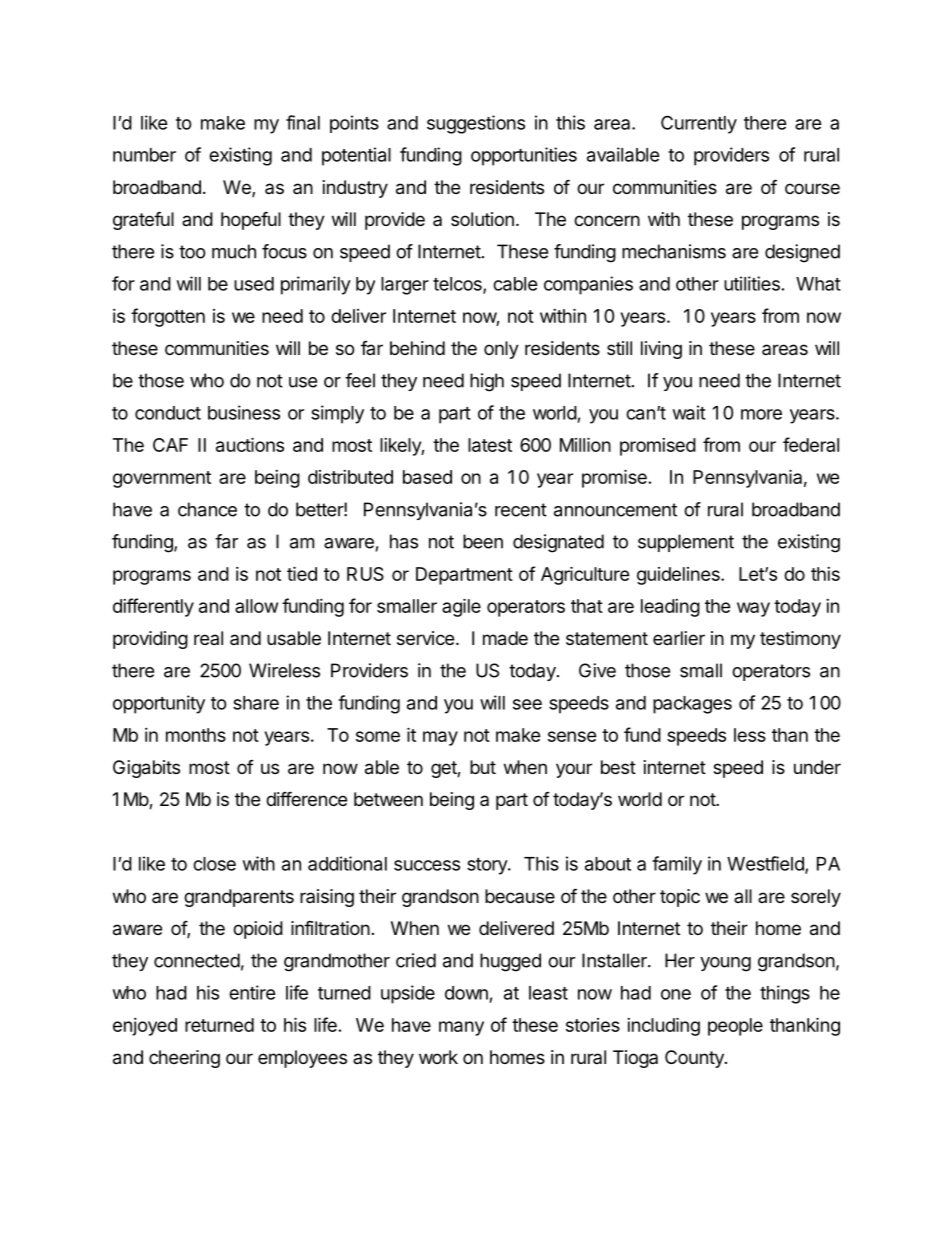  Describe the element at coordinates (476, 124) in the screenshot. I see `suggestions` at that location.
